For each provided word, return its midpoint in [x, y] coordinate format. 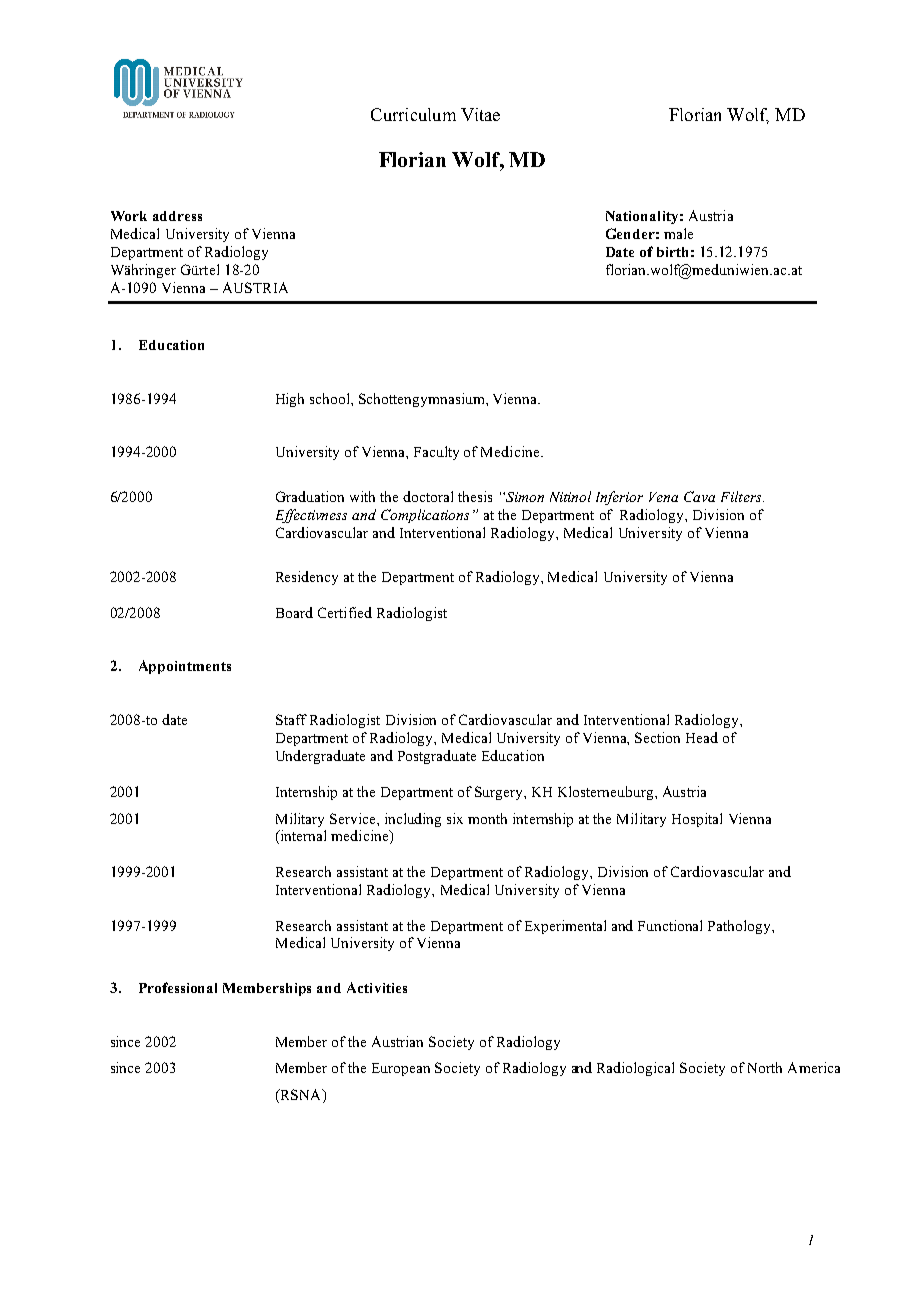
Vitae [480, 114]
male [678, 233]
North [765, 1067]
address [177, 216]
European [401, 1069]
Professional [178, 987]
